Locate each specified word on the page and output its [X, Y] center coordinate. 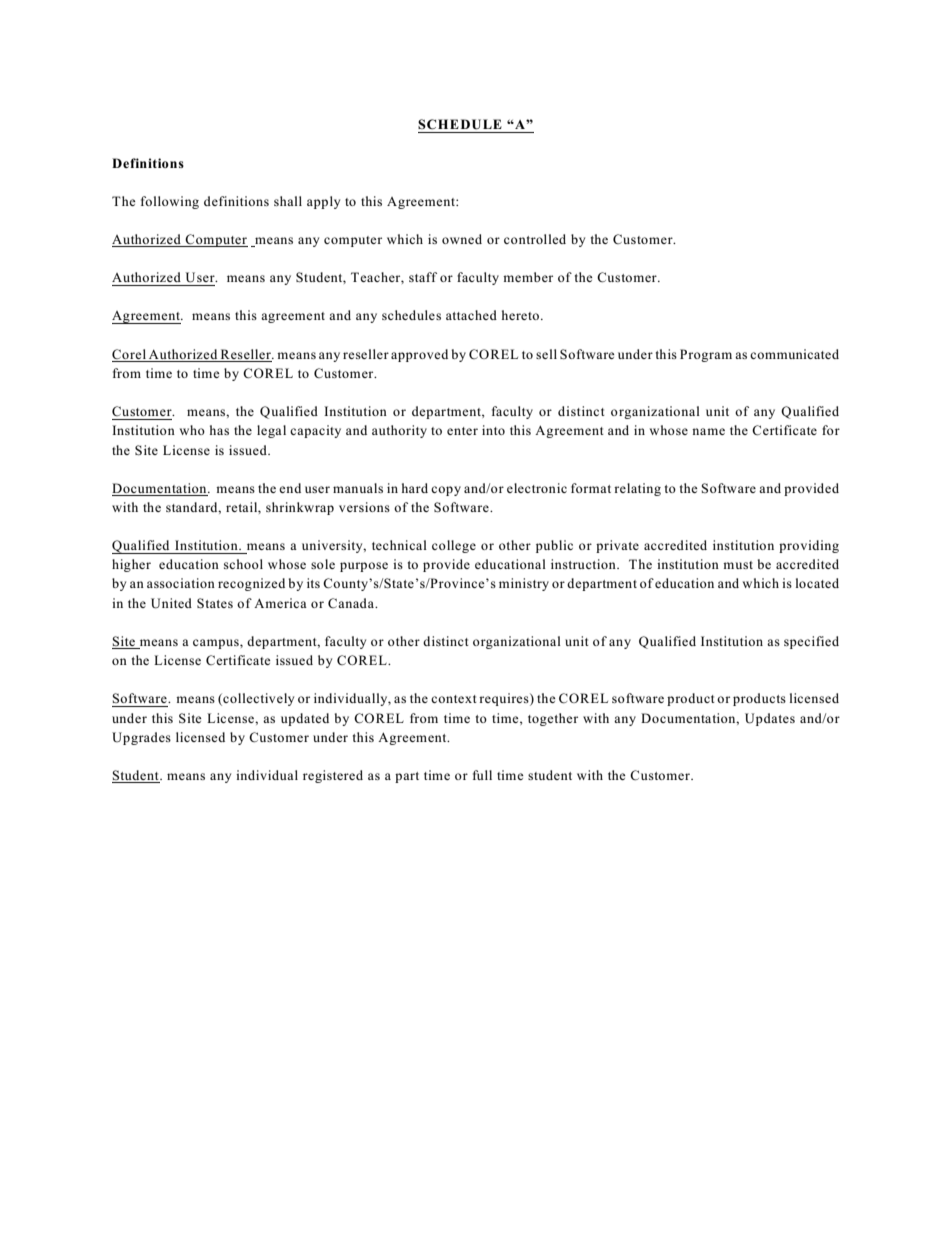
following [170, 202]
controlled [535, 239]
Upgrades [141, 738]
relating [637, 489]
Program [706, 355]
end [290, 488]
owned [462, 239]
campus [217, 644]
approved [419, 355]
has [219, 430]
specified [811, 642]
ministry [524, 584]
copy [446, 491]
